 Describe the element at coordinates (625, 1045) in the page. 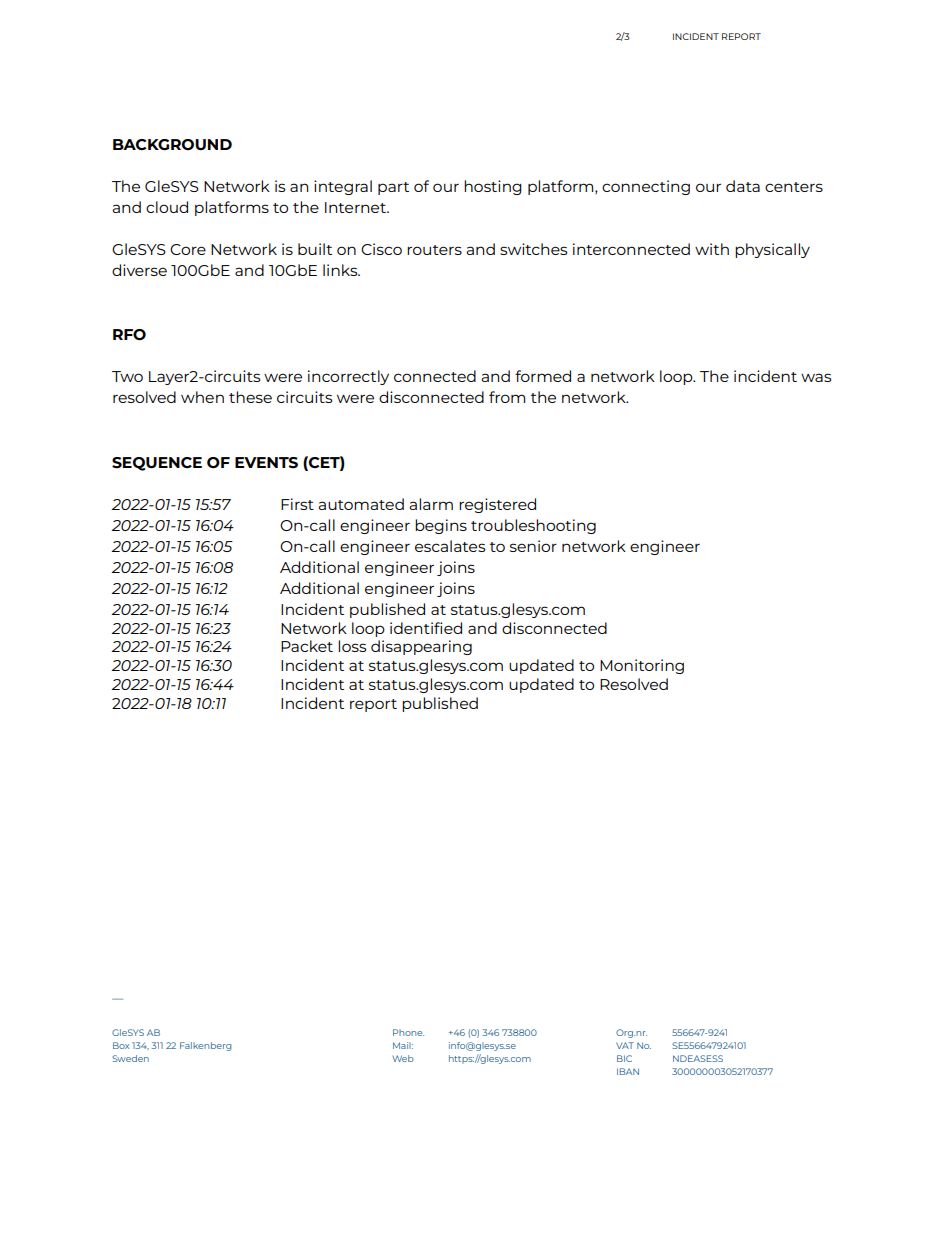

I see `VAT` at that location.
